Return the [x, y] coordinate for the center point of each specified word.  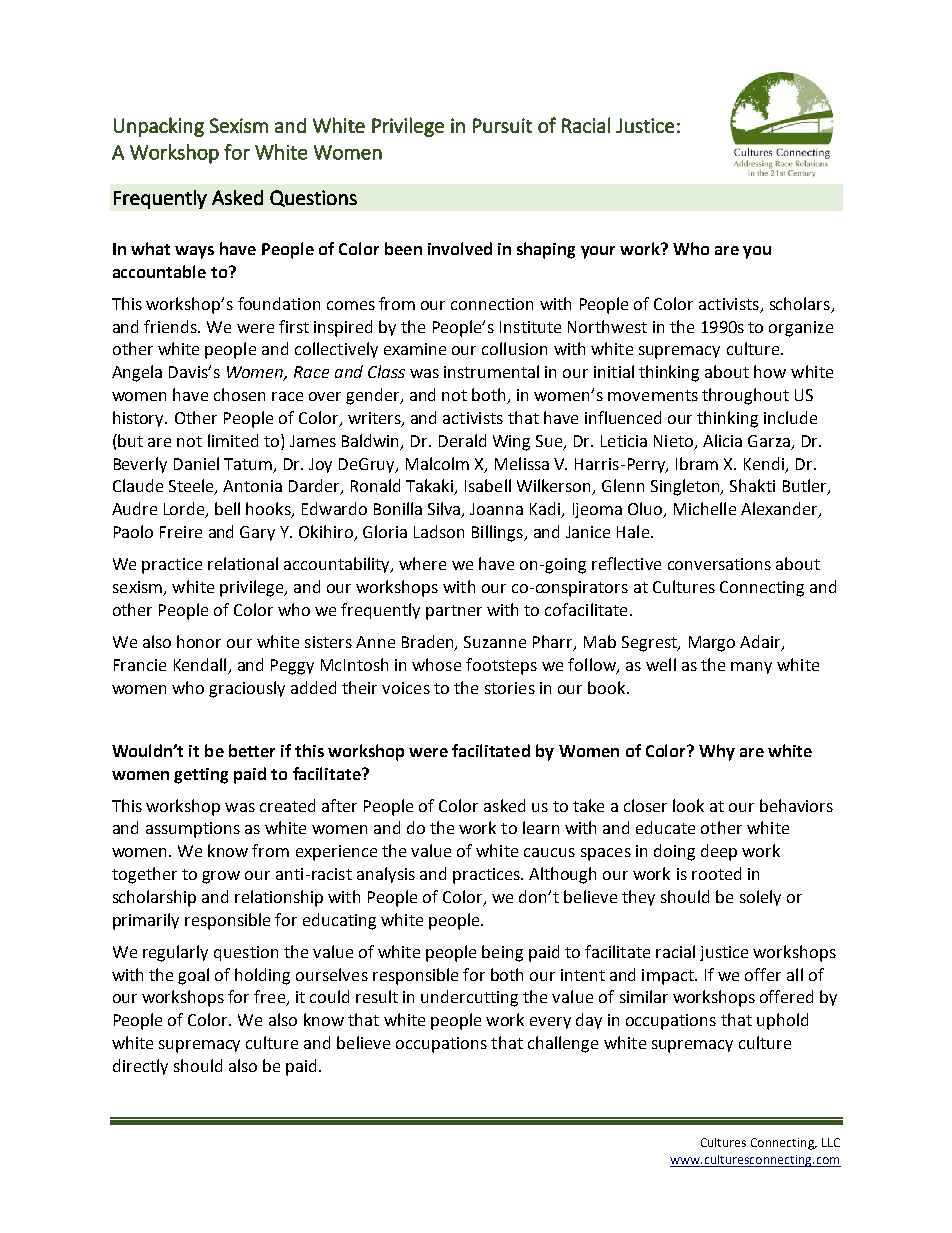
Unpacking [159, 127]
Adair [761, 643]
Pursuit [502, 125]
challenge [563, 1044]
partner [454, 612]
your [598, 252]
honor [199, 641]
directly [140, 1067]
